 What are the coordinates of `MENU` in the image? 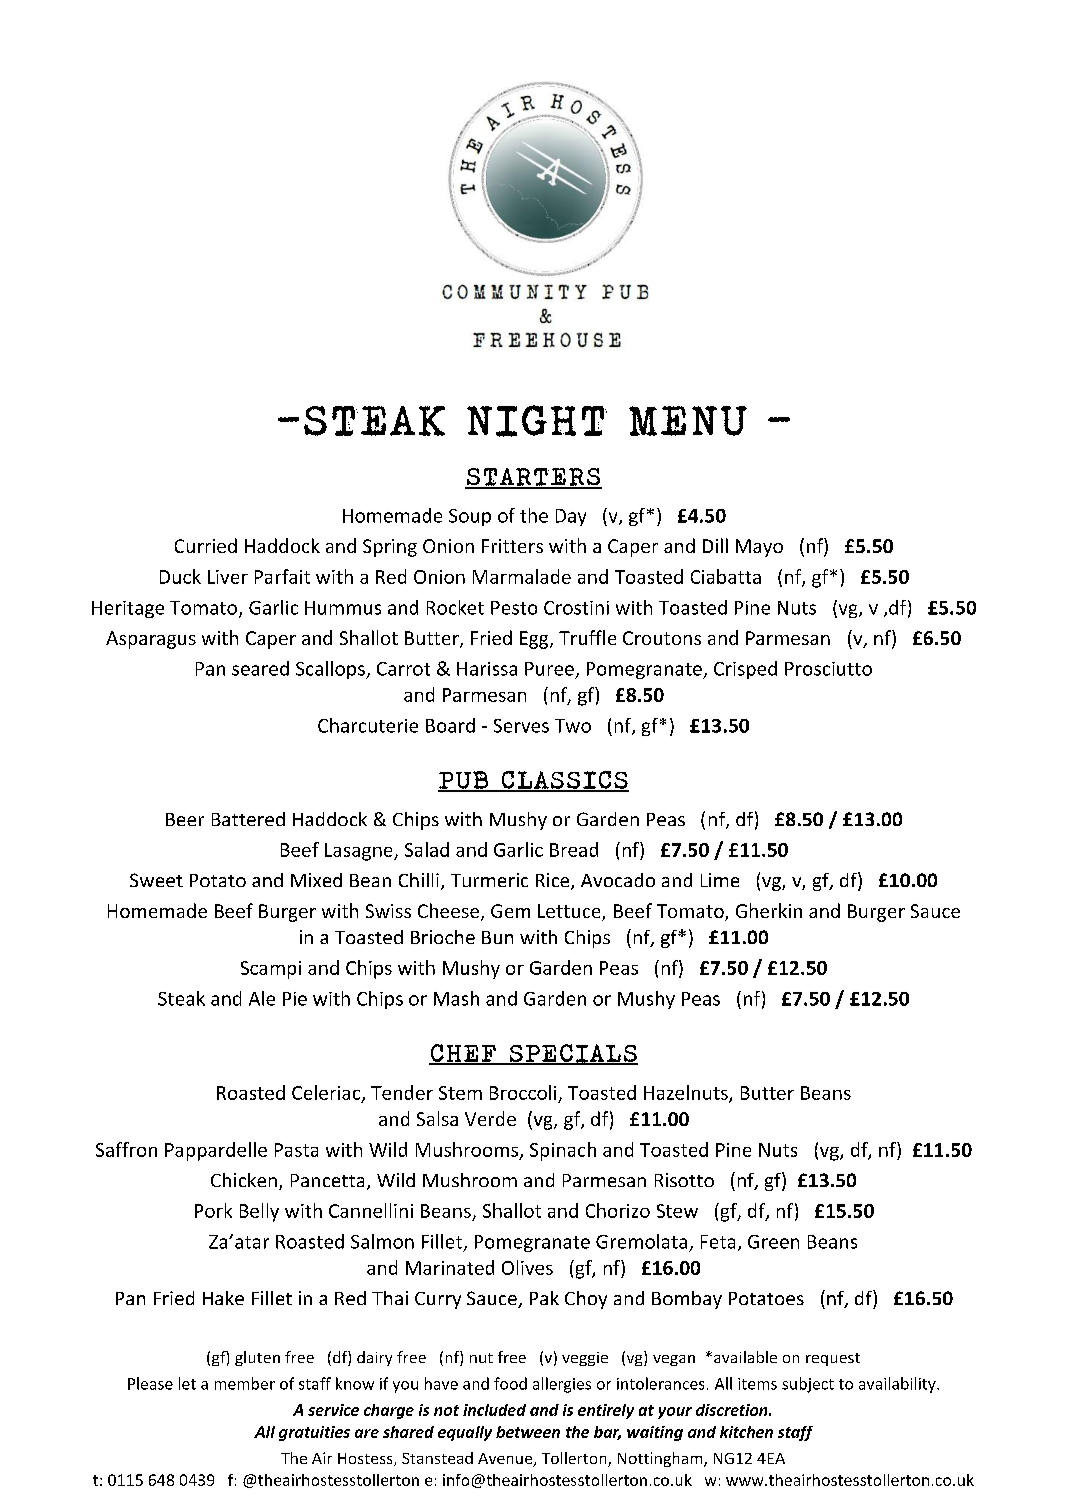 It's located at (688, 421).
